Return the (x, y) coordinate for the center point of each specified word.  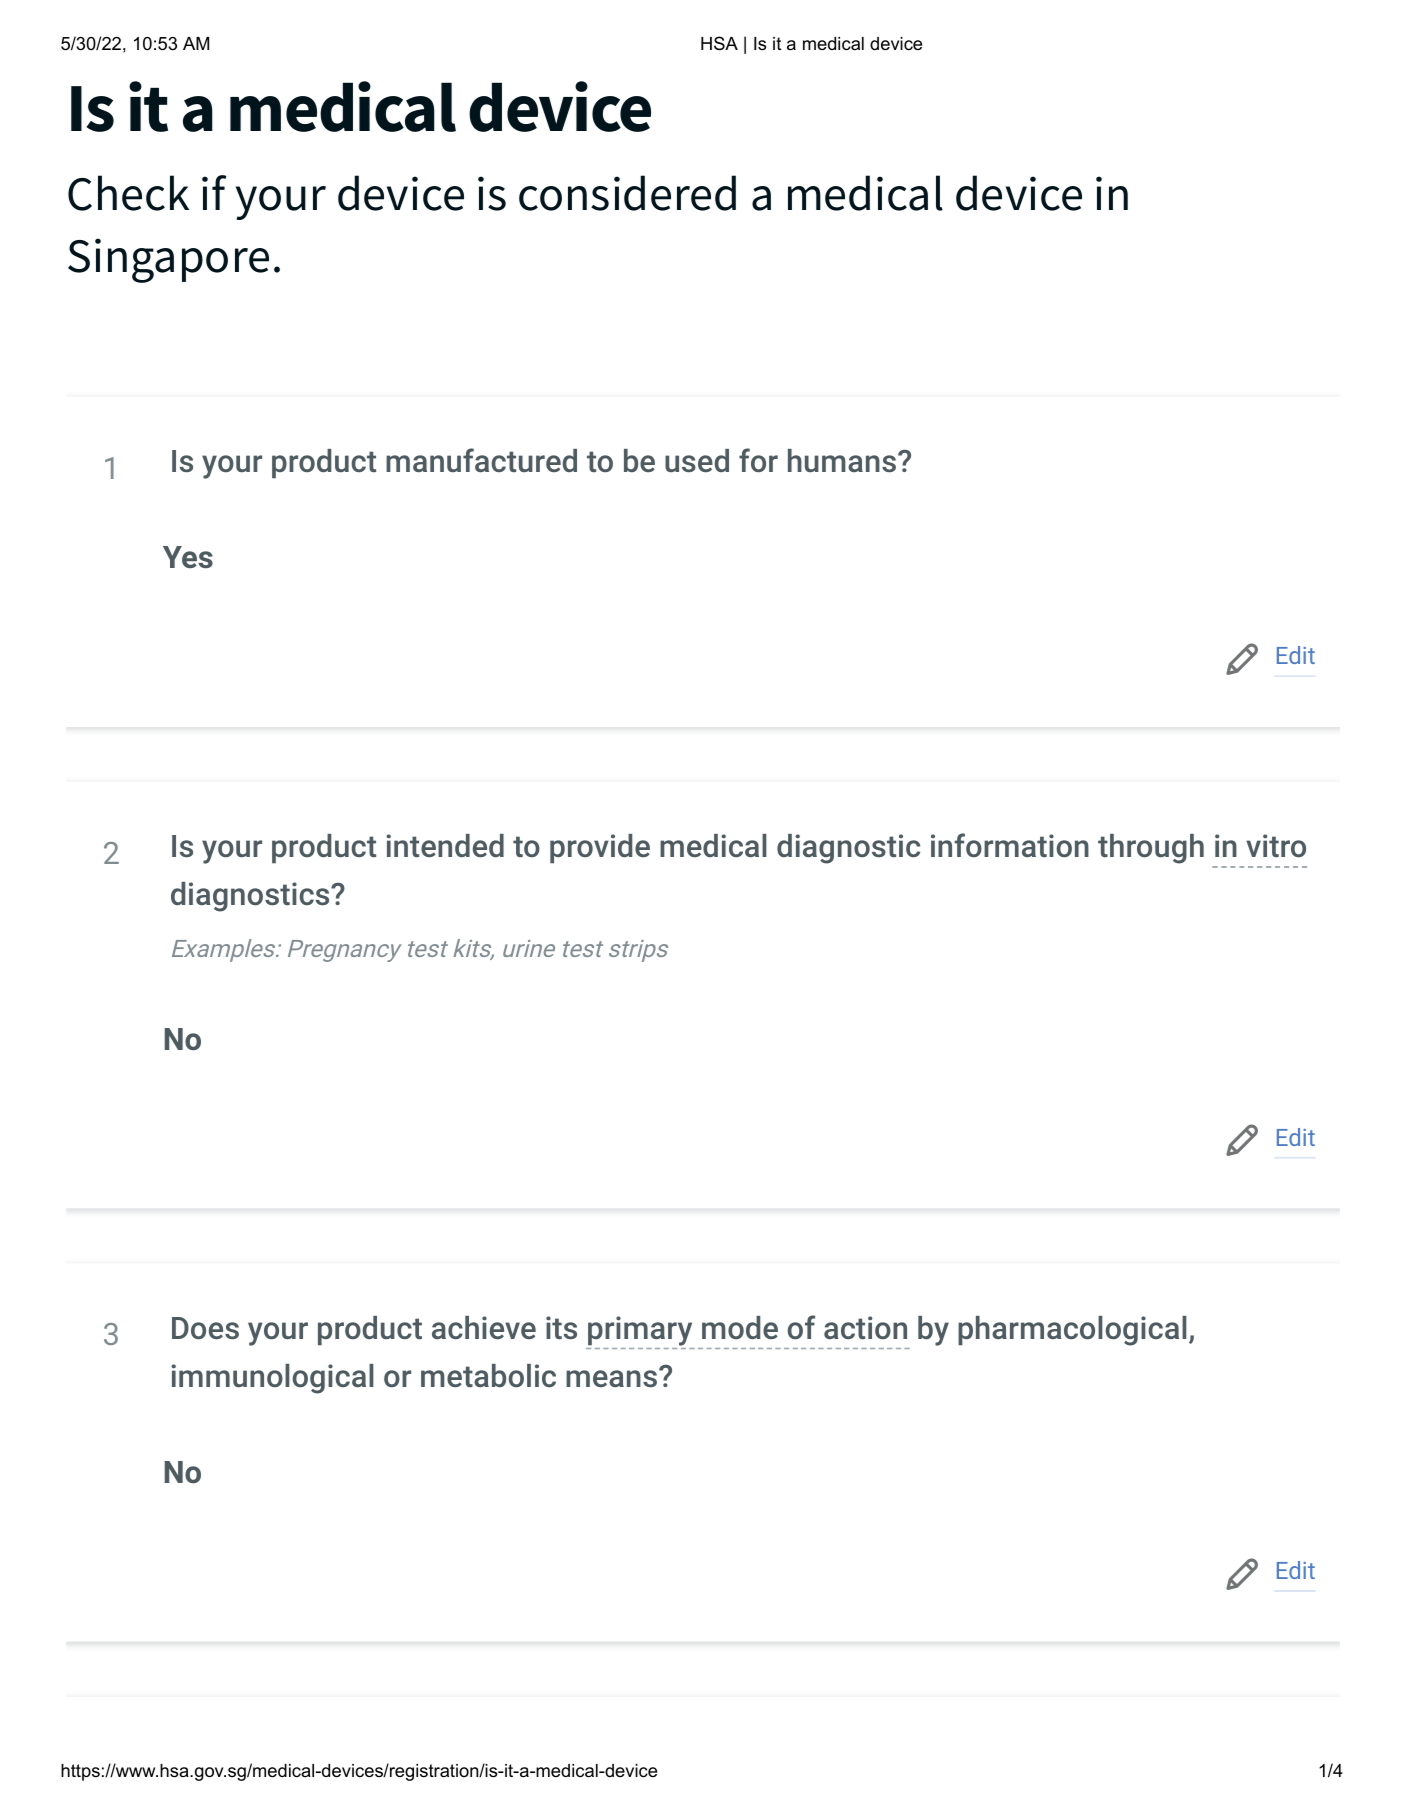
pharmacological (1072, 1331)
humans (842, 460)
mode (740, 1327)
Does (205, 1328)
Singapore (168, 260)
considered (627, 193)
